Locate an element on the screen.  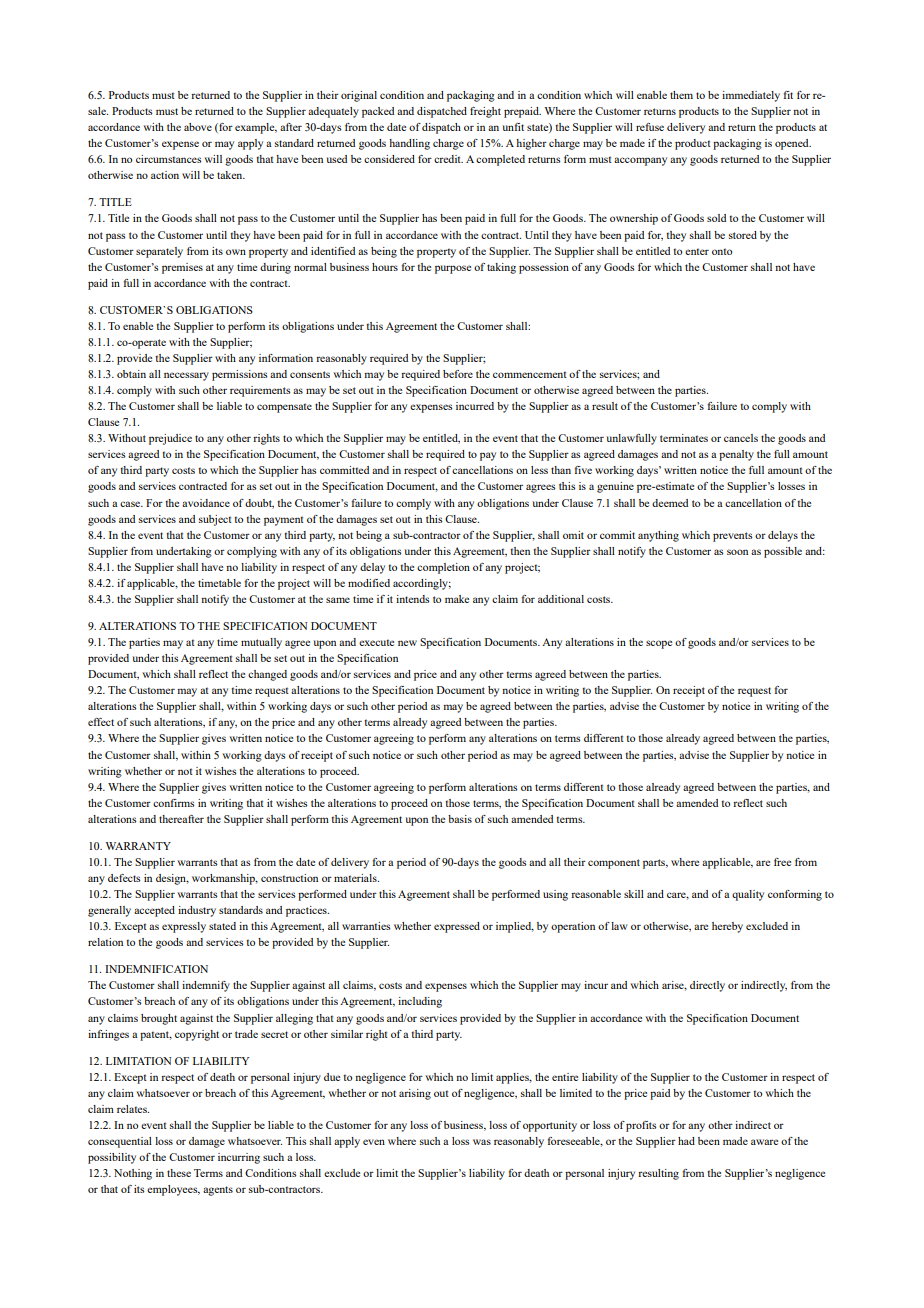
them is located at coordinates (681, 95).
